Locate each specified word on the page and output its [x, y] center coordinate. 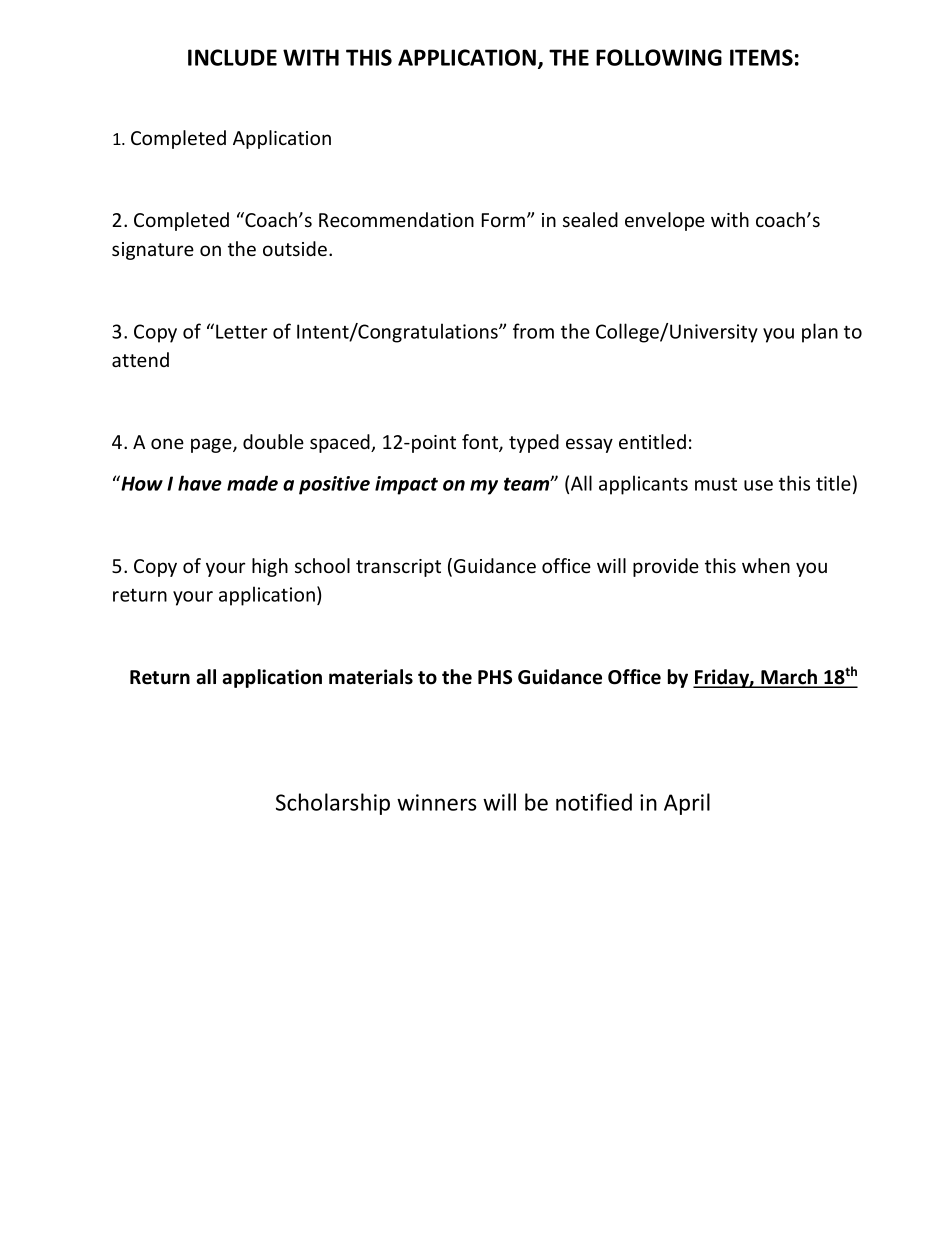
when [766, 565]
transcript [398, 568]
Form [505, 220]
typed [534, 443]
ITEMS [761, 57]
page [212, 445]
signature [153, 251]
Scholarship [333, 804]
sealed [590, 219]
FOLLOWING [659, 57]
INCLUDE [232, 57]
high [270, 567]
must [716, 484]
